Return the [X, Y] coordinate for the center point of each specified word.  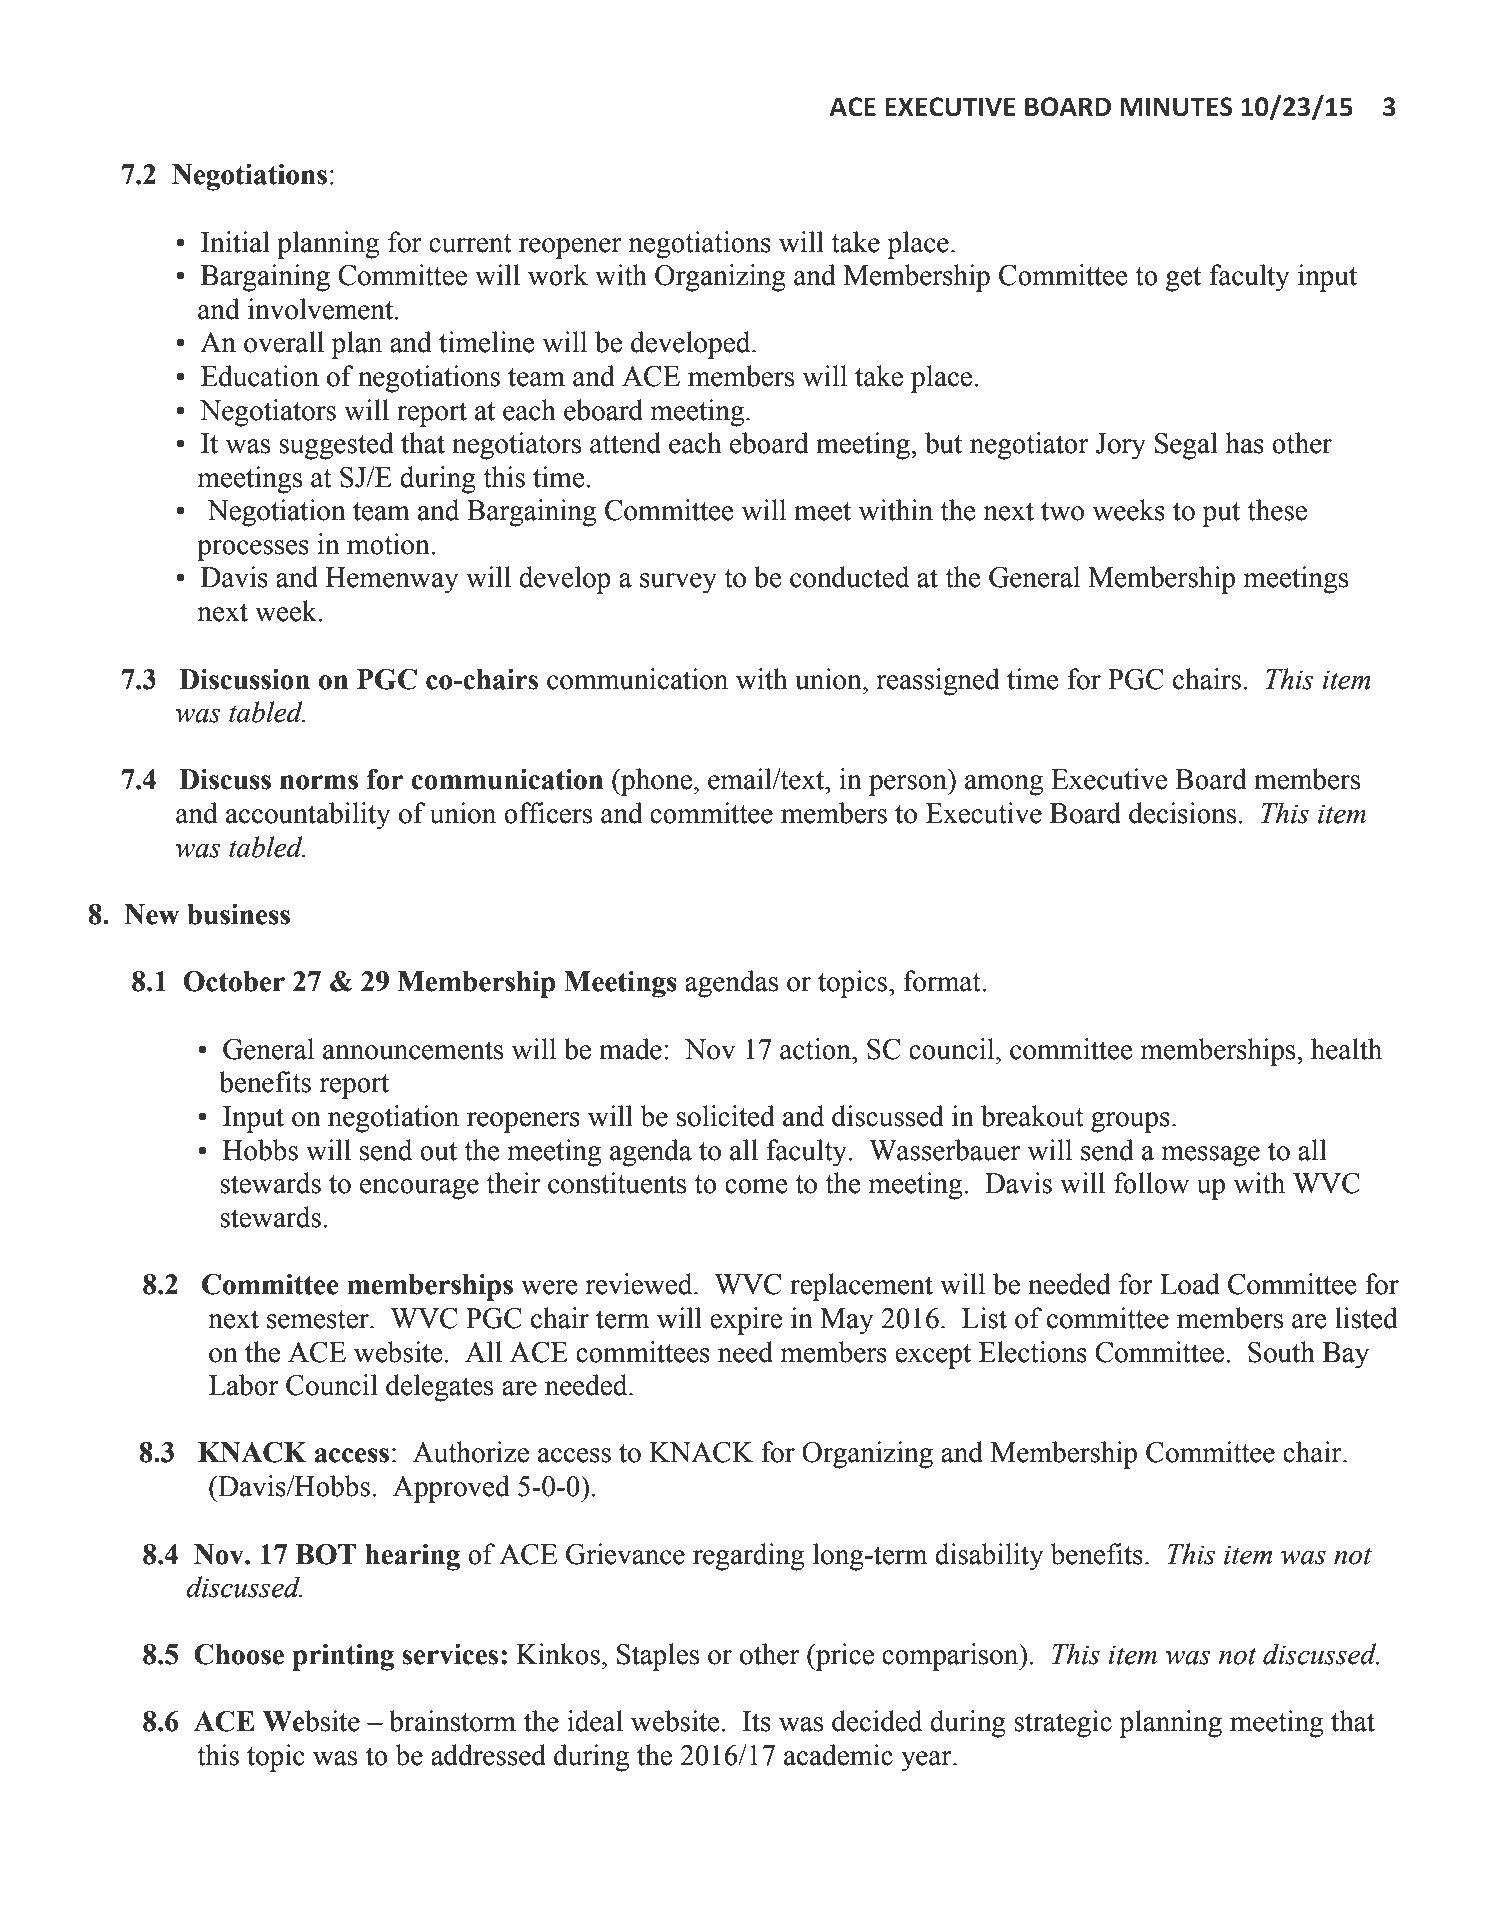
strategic [1063, 1724]
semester [319, 1319]
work [558, 275]
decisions [1182, 813]
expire [746, 1321]
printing [343, 1657]
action [816, 1049]
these [1277, 510]
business [238, 914]
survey [678, 583]
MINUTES [1176, 107]
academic [838, 1755]
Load [1190, 1284]
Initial [235, 242]
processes [253, 550]
